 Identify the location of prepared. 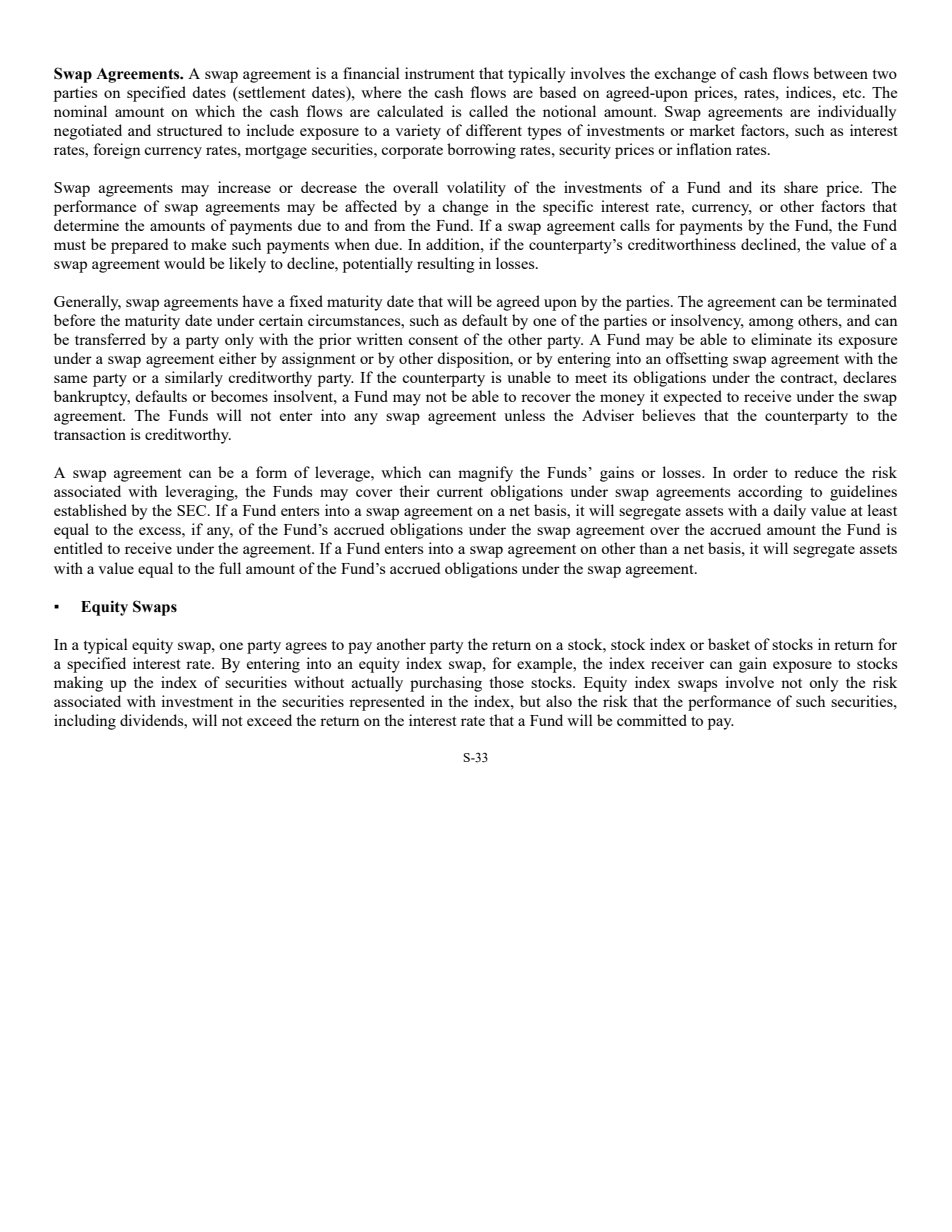
(139, 246).
